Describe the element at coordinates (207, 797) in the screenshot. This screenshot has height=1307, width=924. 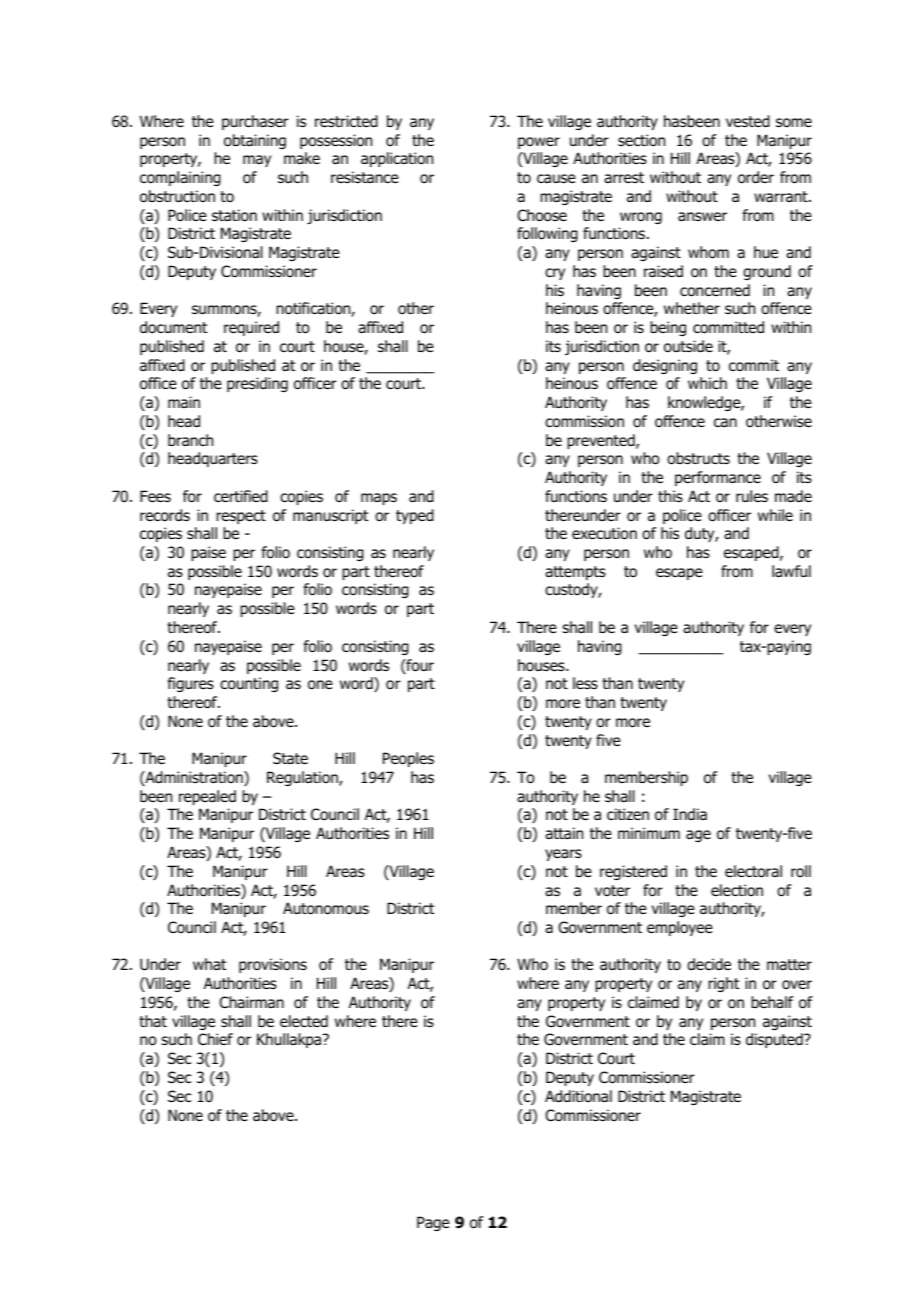
I see `repealed` at that location.
